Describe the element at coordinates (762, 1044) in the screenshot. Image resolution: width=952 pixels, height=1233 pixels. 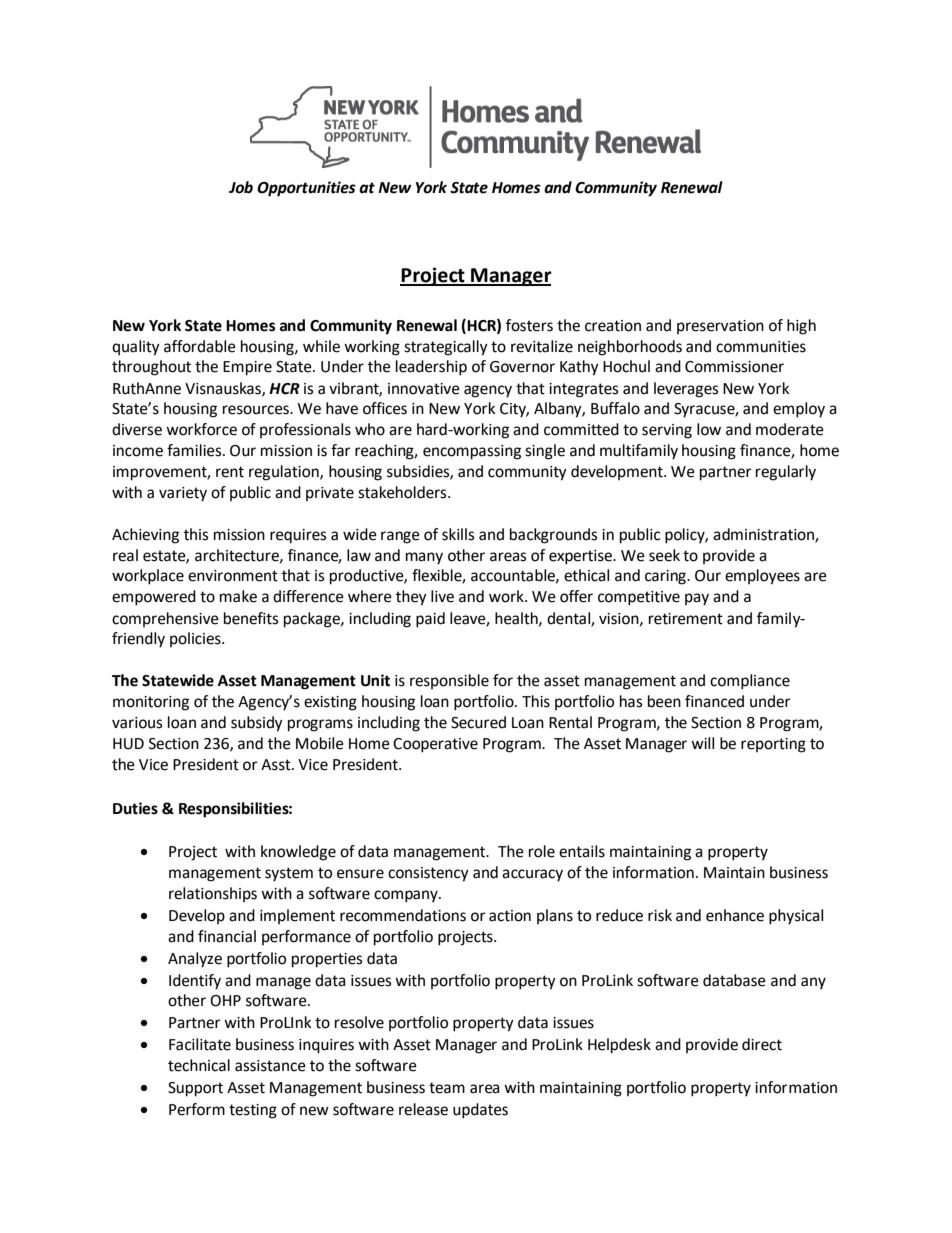
I see `direct` at that location.
